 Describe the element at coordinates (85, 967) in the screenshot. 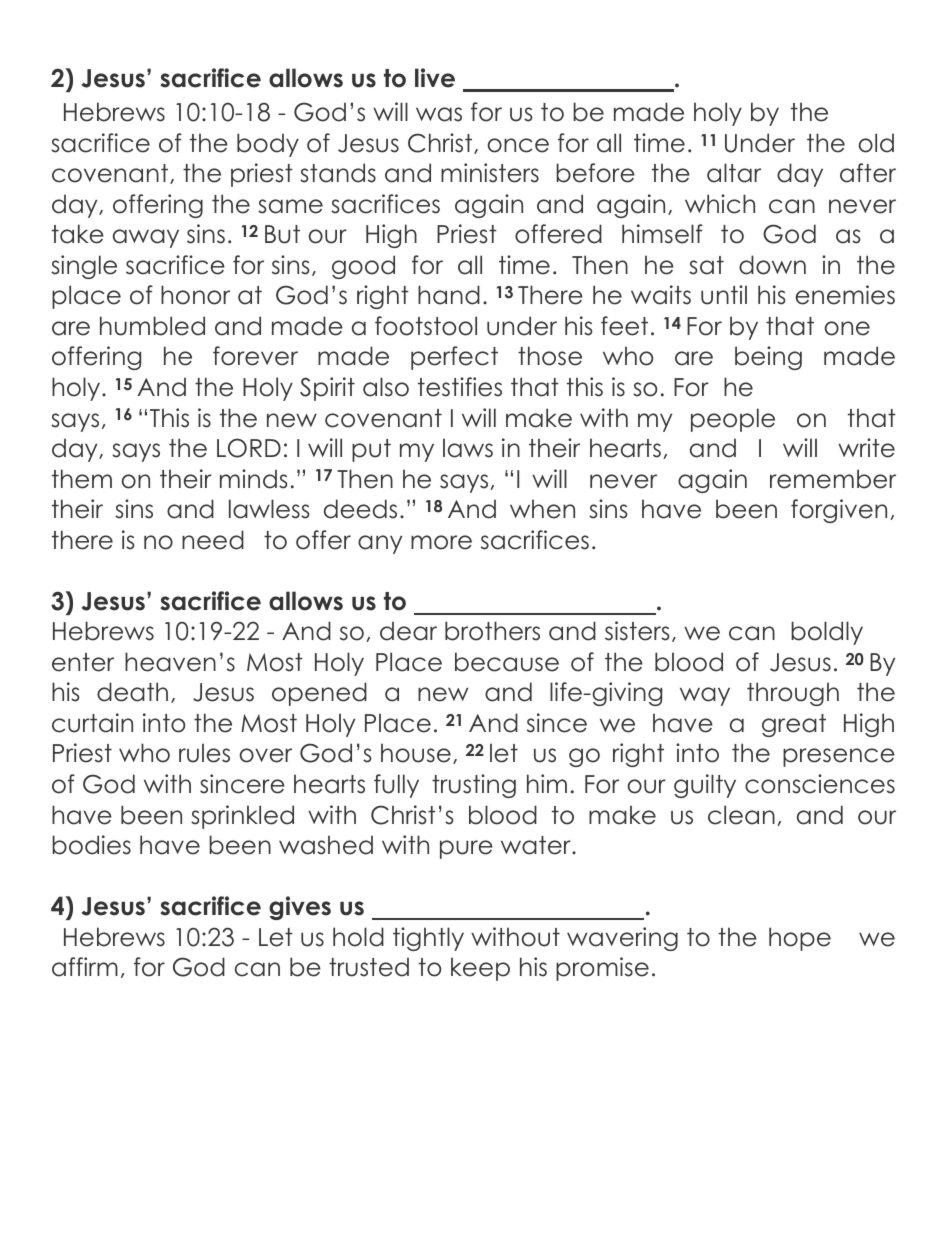

I see `affirm` at that location.
